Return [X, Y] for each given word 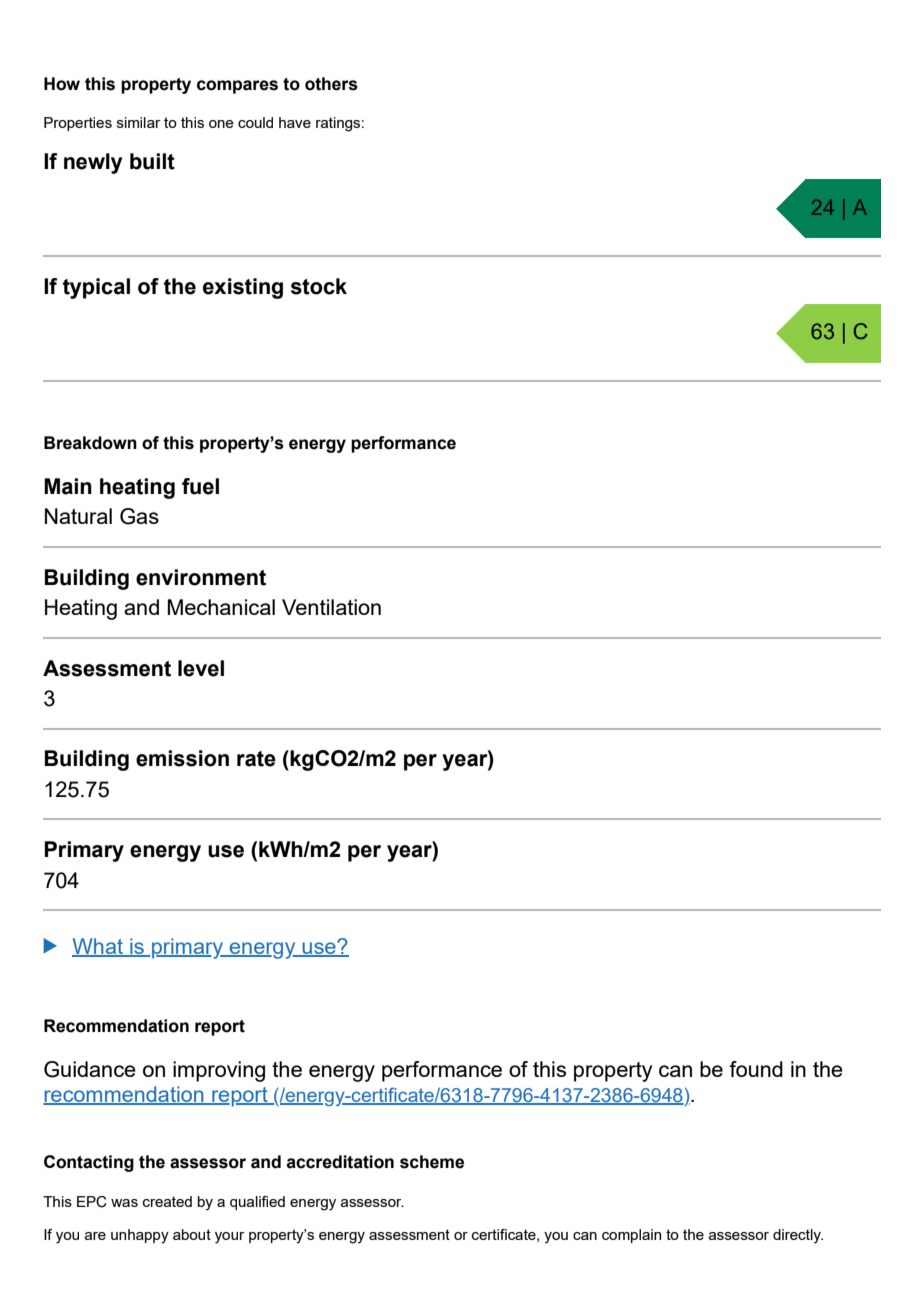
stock [319, 286]
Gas [139, 516]
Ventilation [331, 607]
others [331, 84]
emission [182, 758]
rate [256, 759]
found [756, 1069]
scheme [432, 1162]
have [295, 122]
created [167, 1201]
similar [138, 122]
